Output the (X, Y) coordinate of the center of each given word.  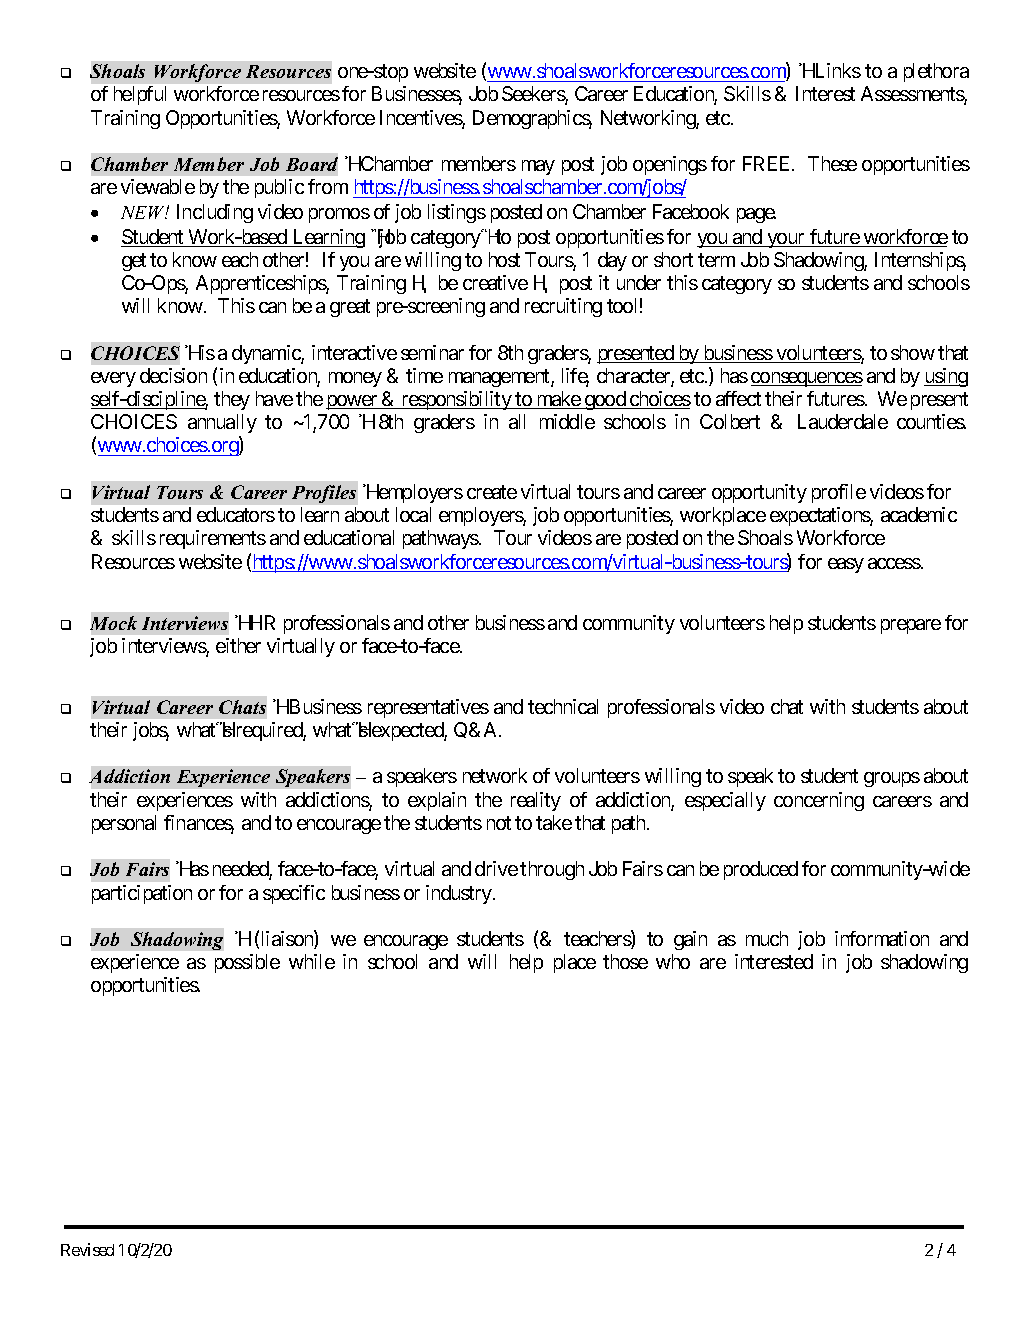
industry (460, 894)
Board (312, 164)
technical (563, 706)
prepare (911, 626)
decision (173, 375)
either (238, 645)
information (882, 938)
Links (836, 70)
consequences (807, 379)
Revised (87, 1249)
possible (247, 963)
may (538, 167)
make (558, 400)
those (625, 961)
